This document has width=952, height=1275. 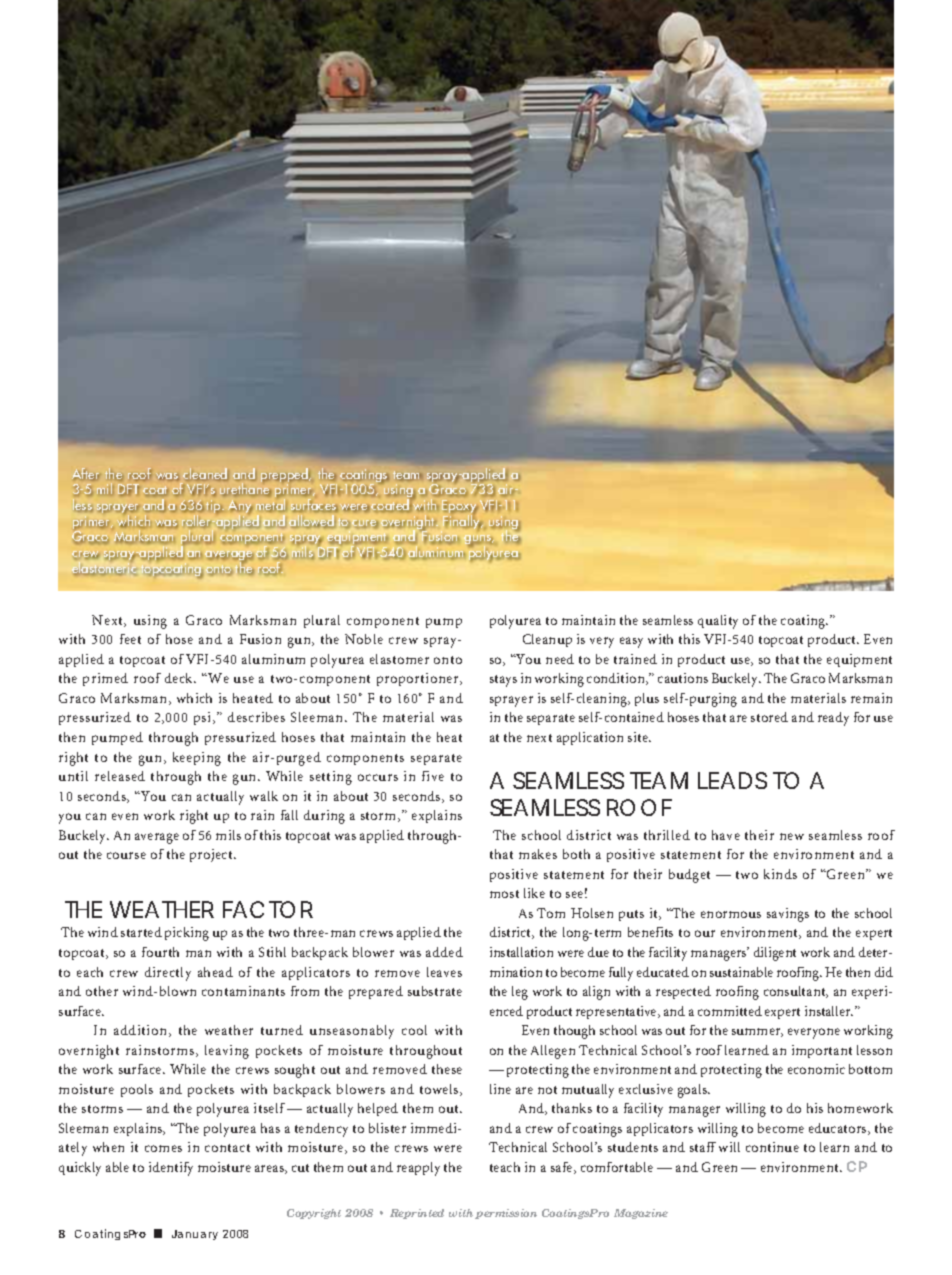 What do you see at coordinates (137, 1090) in the document?
I see `pools` at bounding box center [137, 1090].
